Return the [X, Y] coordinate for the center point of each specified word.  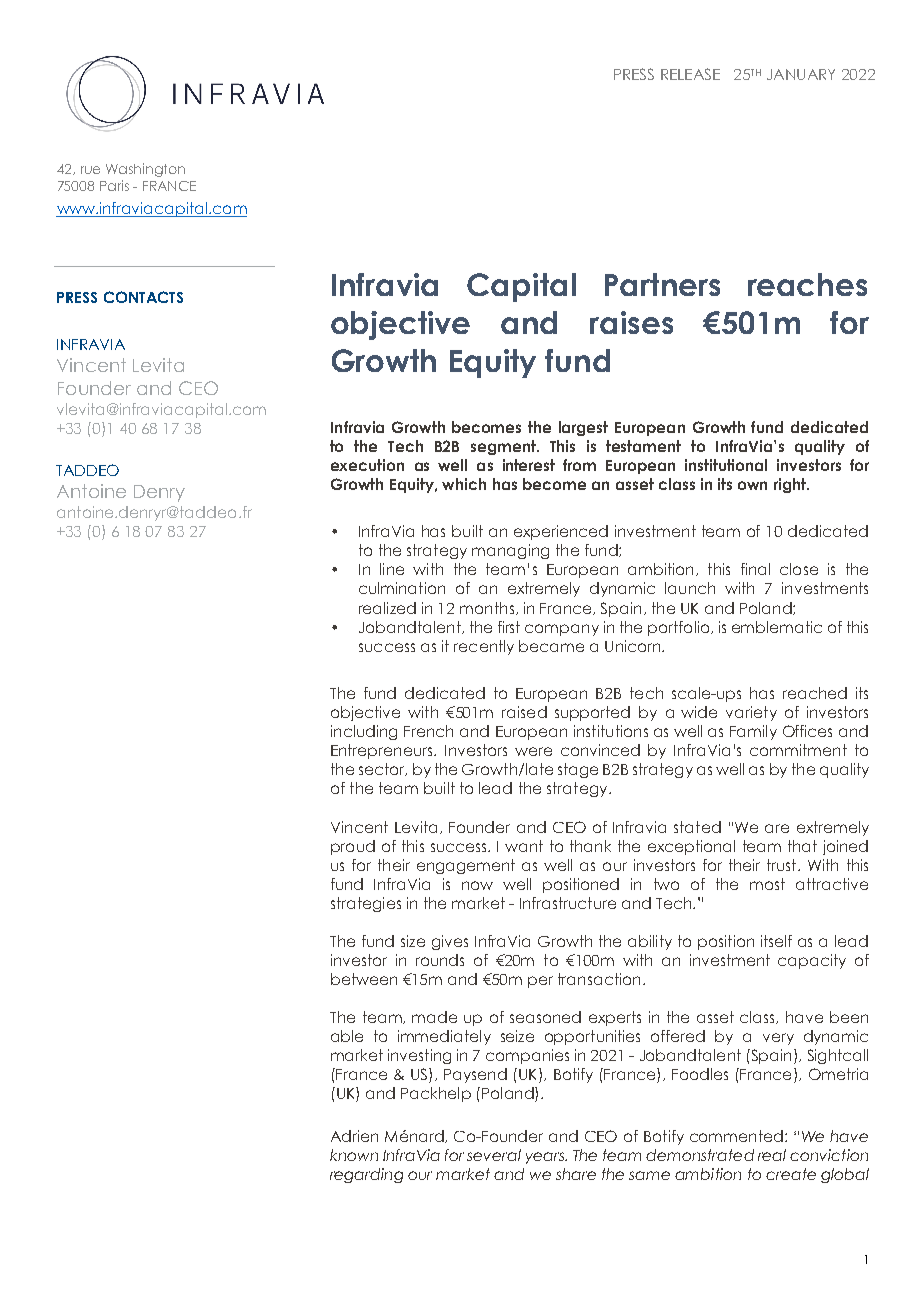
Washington [145, 170]
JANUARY [801, 74]
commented [736, 1136]
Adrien [354, 1136]
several [494, 1155]
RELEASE [690, 74]
